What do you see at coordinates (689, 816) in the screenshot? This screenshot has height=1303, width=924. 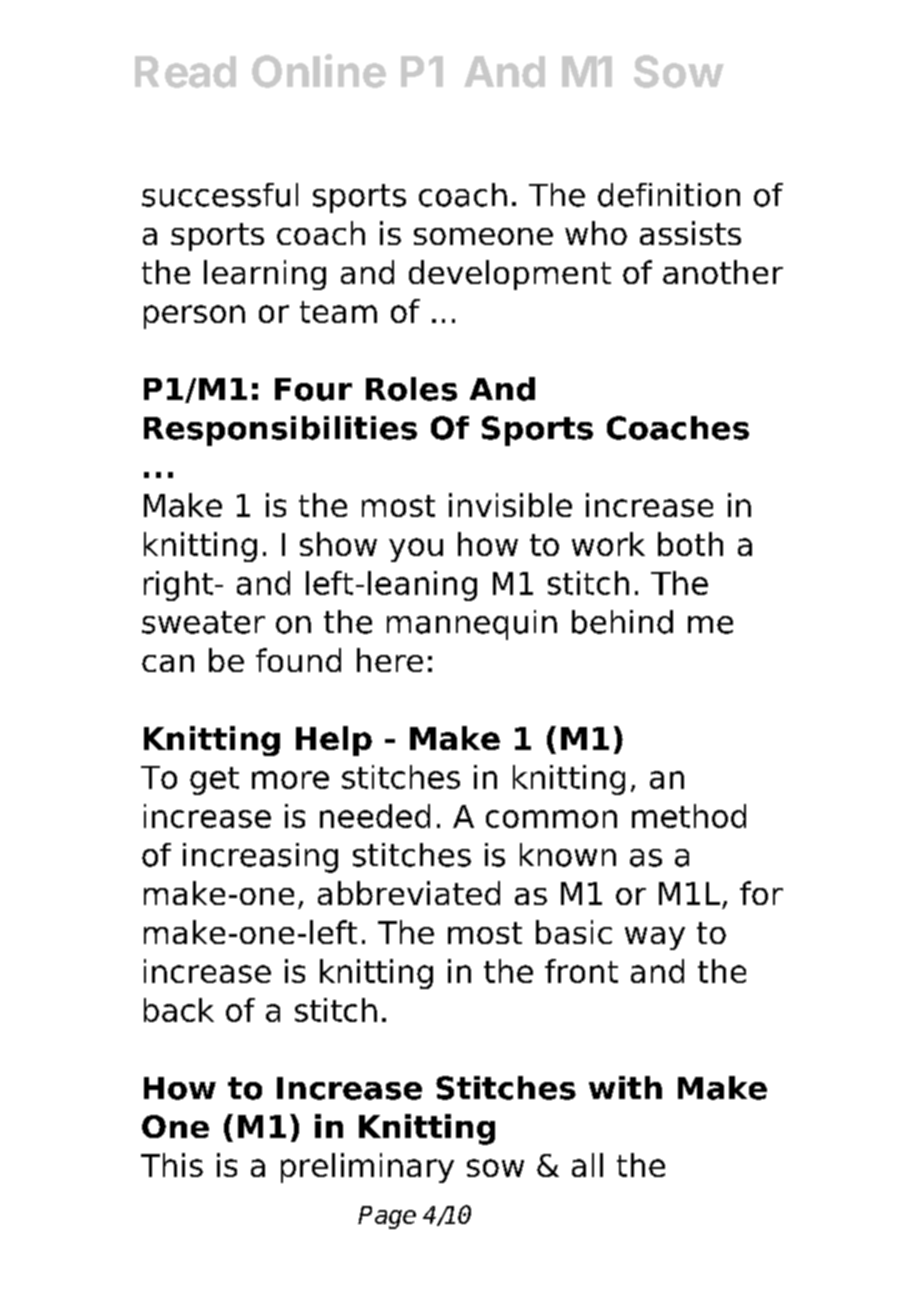 I see `method` at bounding box center [689, 816].
